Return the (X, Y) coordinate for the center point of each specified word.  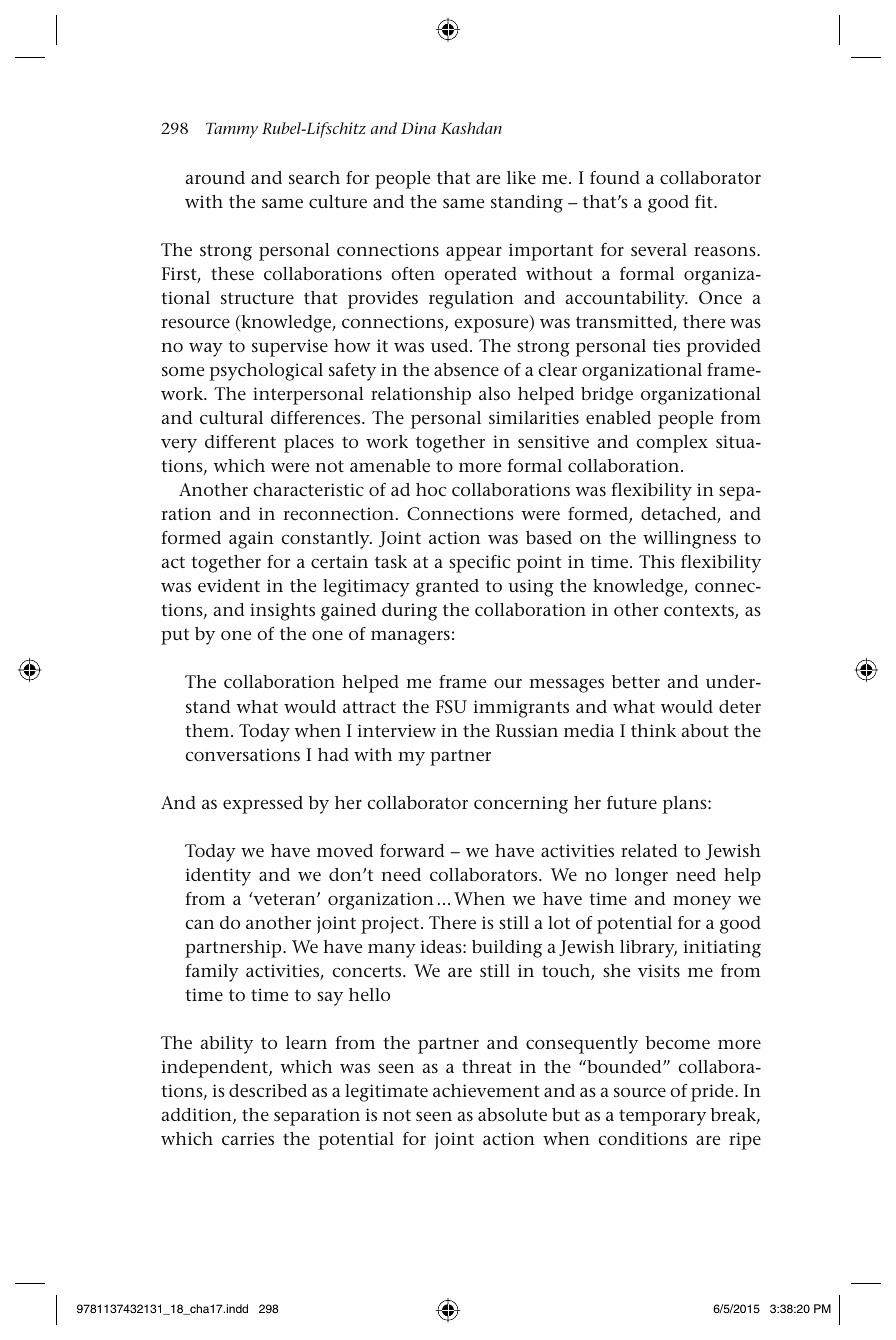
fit (705, 201)
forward (412, 850)
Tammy (232, 130)
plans (686, 805)
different (240, 442)
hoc (431, 489)
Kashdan (471, 128)
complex (672, 444)
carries (248, 1138)
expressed (263, 805)
